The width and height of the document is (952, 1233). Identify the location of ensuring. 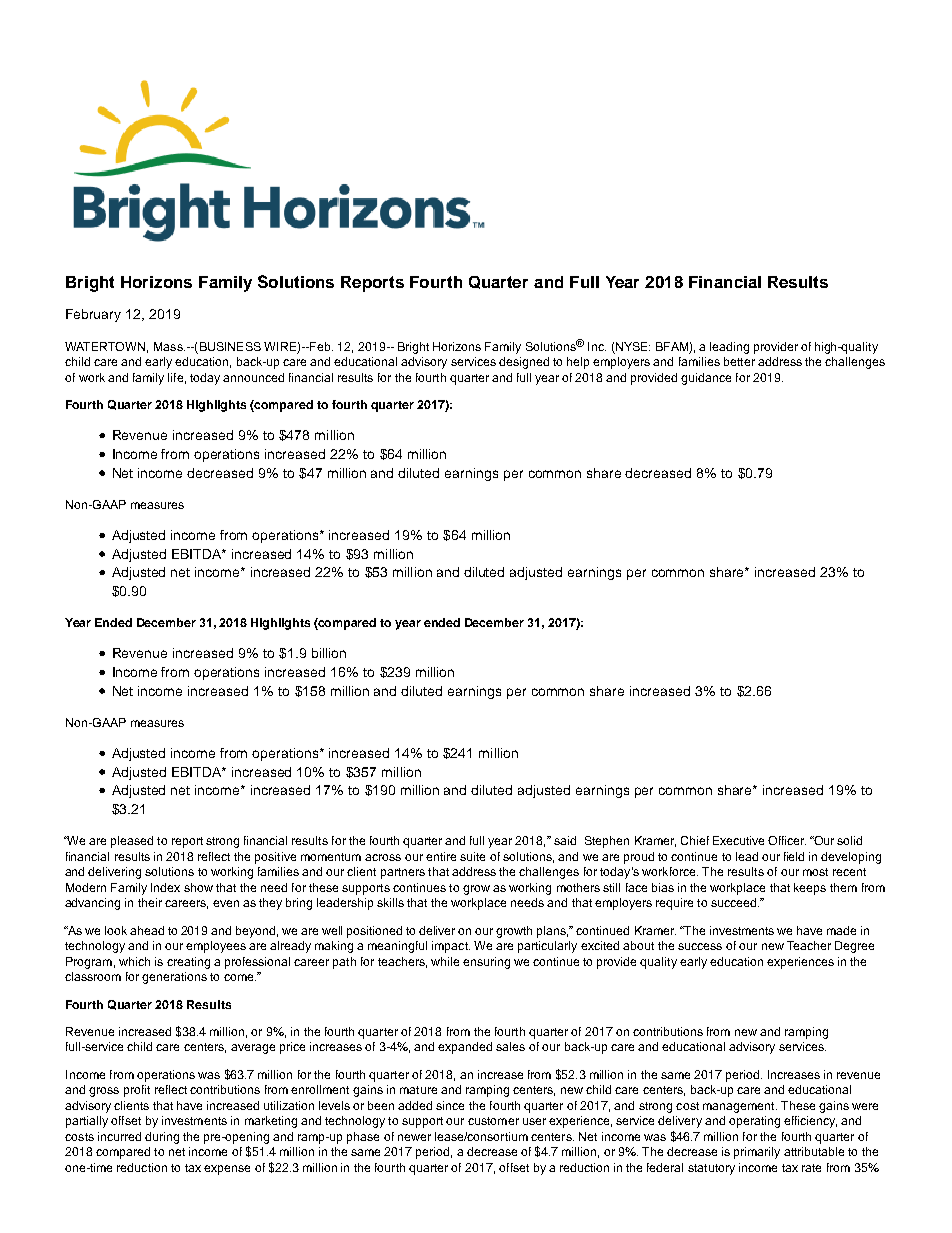
(486, 963).
